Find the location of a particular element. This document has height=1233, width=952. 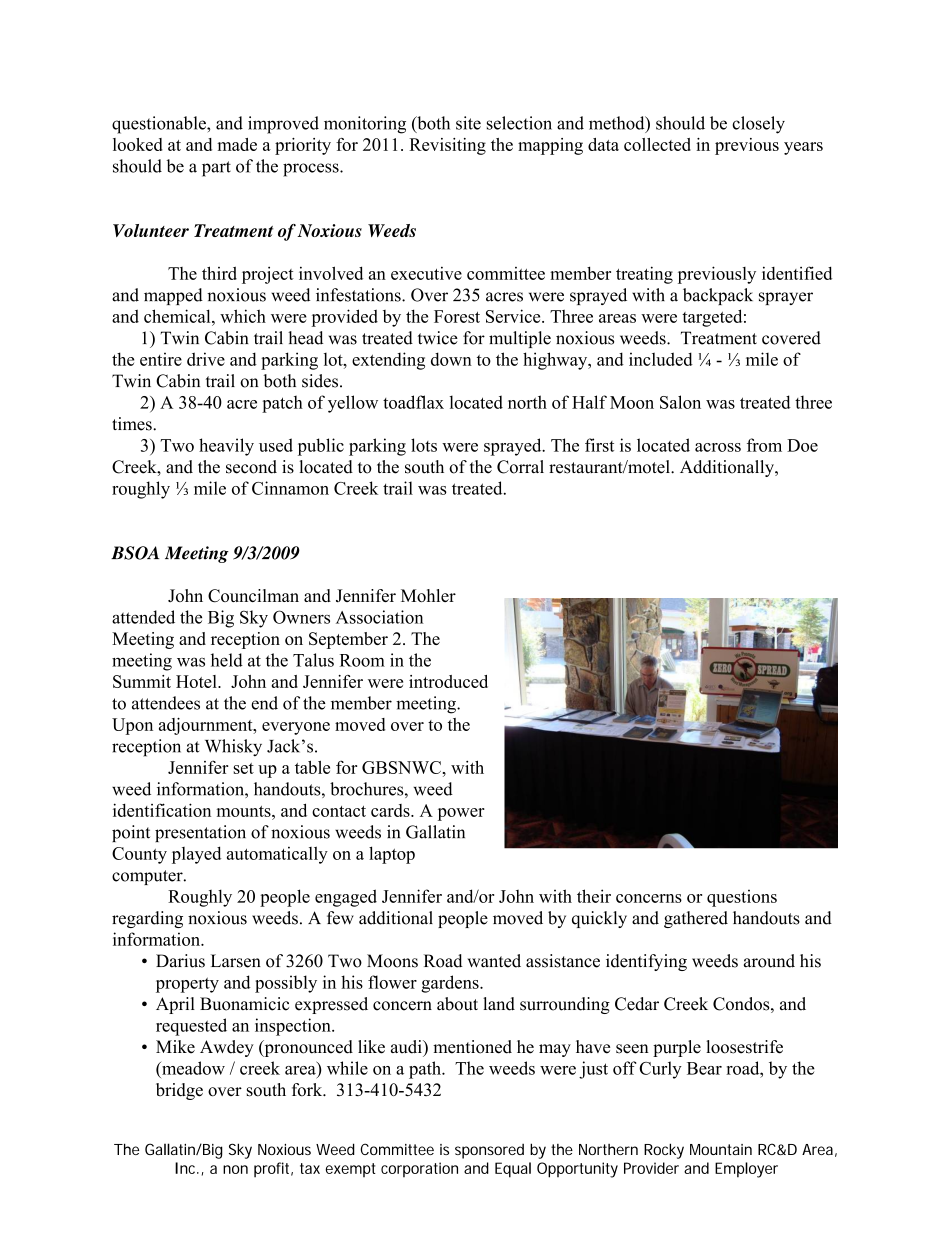

held is located at coordinates (227, 660).
